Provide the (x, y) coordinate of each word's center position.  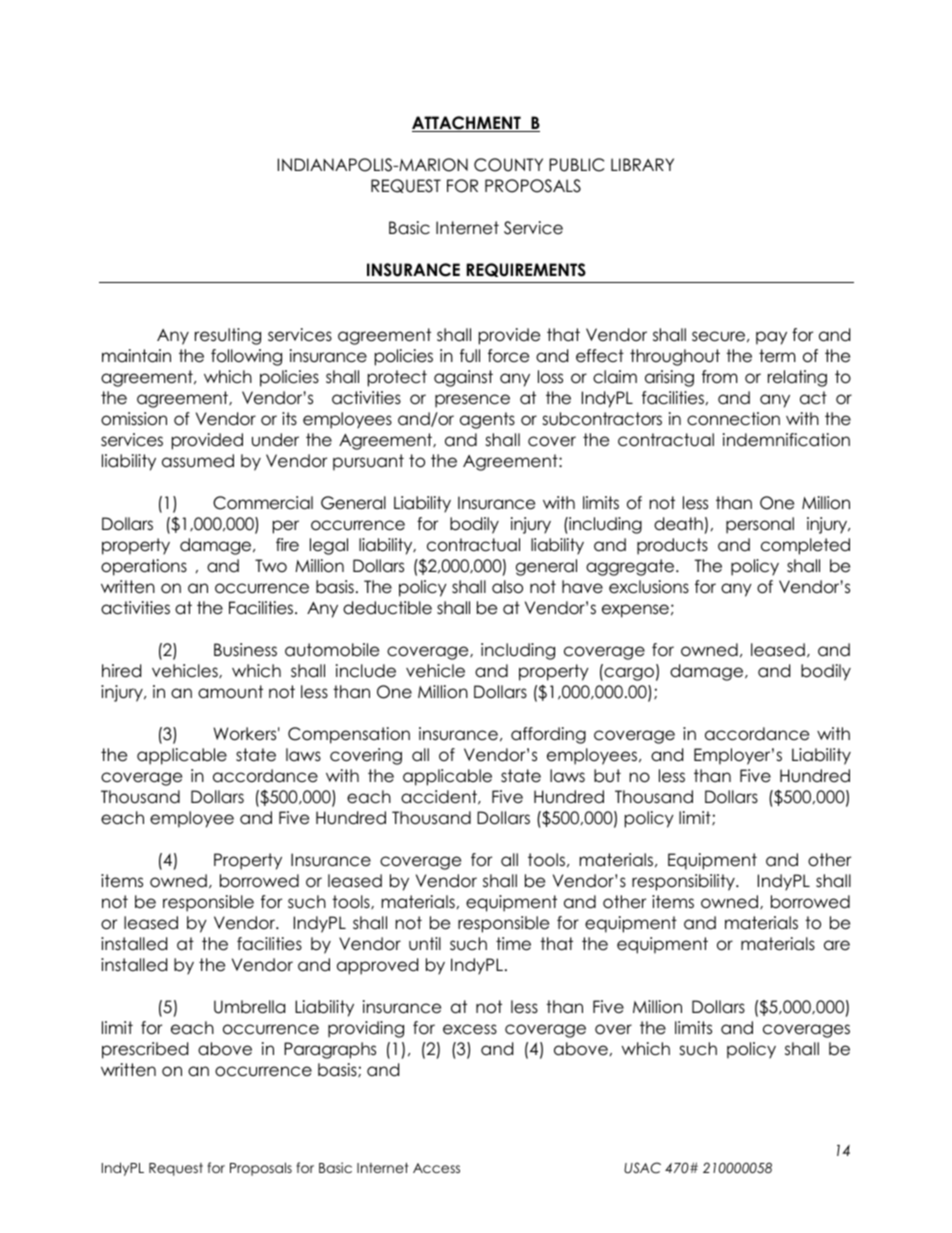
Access (436, 1168)
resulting (228, 336)
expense (635, 611)
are (837, 945)
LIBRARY (642, 164)
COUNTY (508, 165)
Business (245, 650)
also (507, 587)
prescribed (145, 1050)
